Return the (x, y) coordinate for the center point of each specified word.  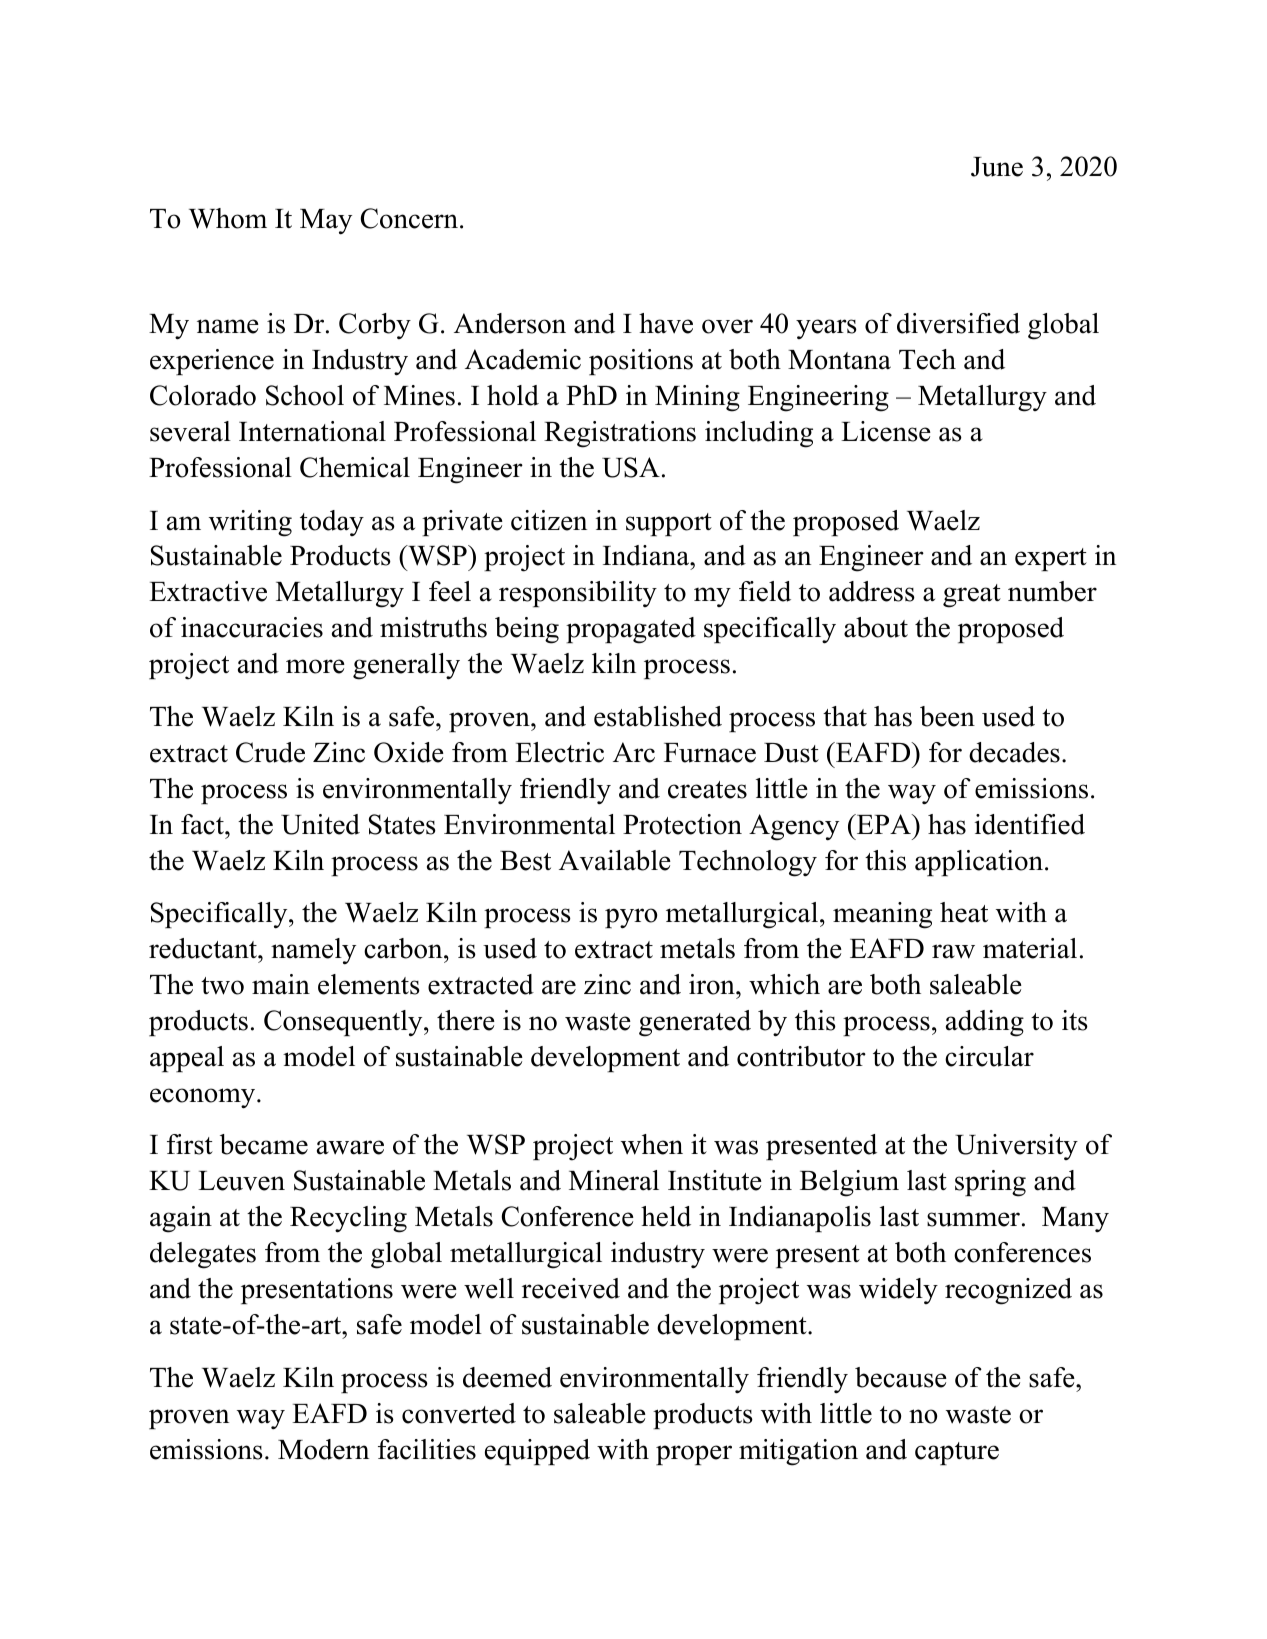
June (997, 167)
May (326, 222)
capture (957, 1453)
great (972, 596)
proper (694, 1455)
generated (695, 1023)
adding (985, 1023)
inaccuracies (252, 627)
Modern (323, 1449)
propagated (631, 630)
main (281, 984)
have (666, 323)
